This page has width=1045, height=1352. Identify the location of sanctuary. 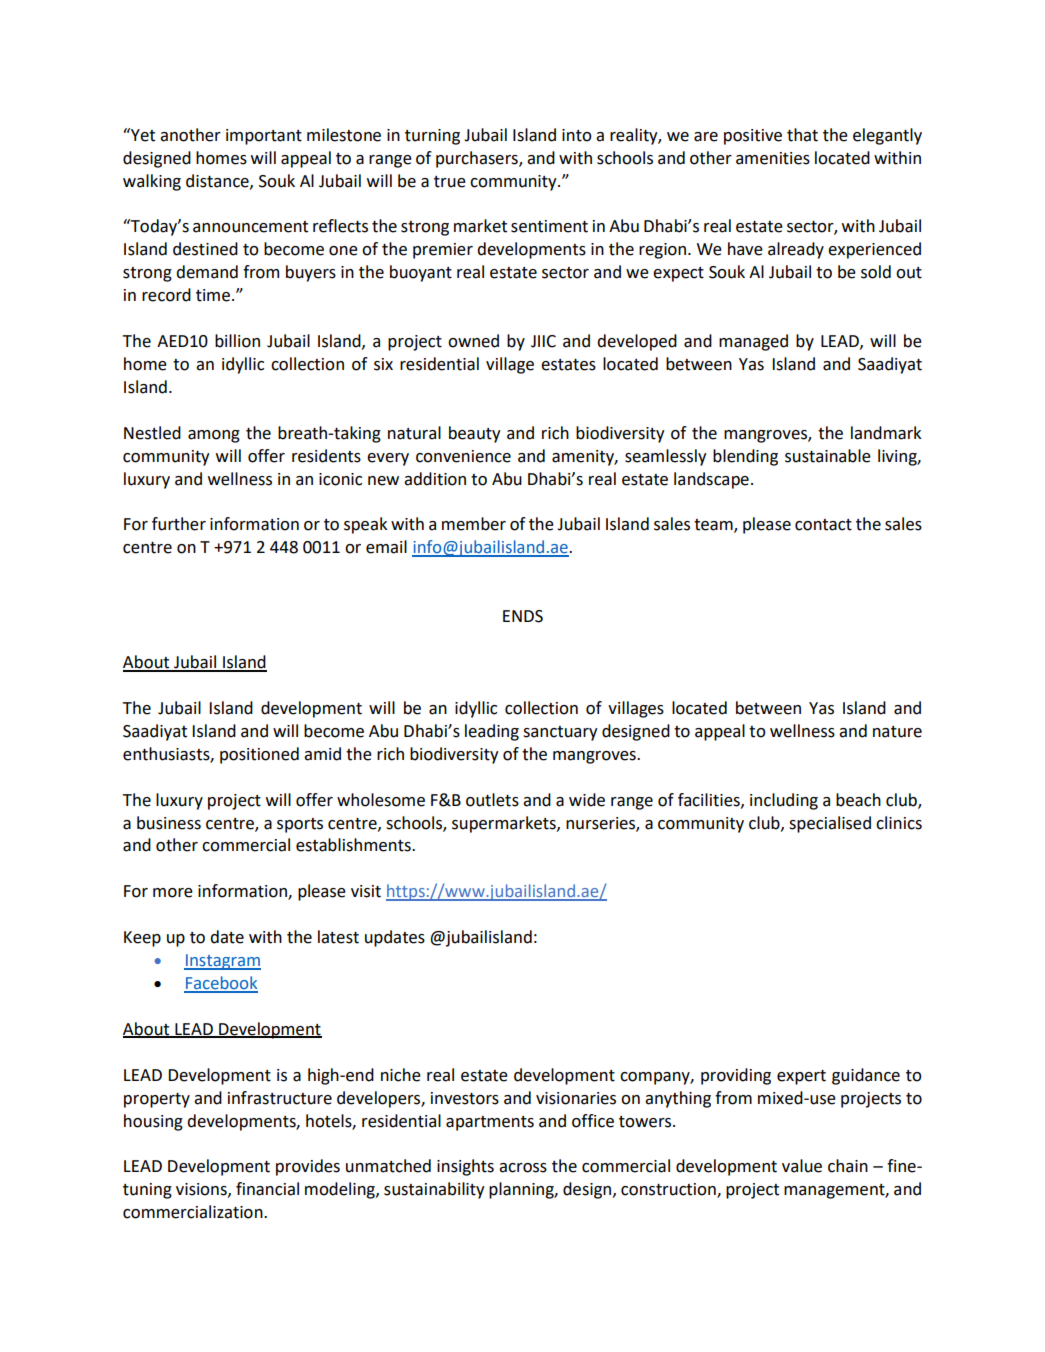
(560, 733).
